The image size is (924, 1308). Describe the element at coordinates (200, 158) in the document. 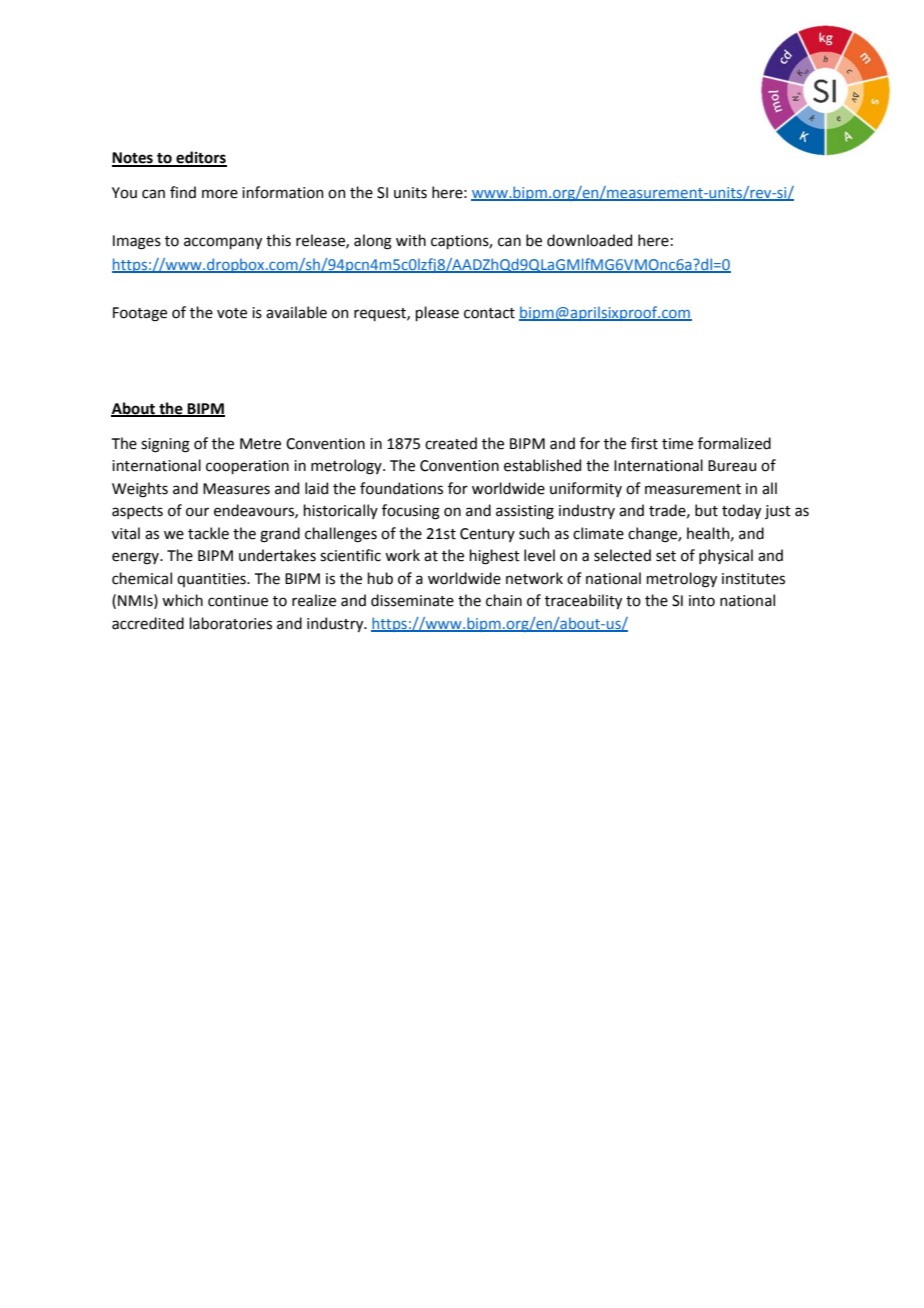

I see `editors` at that location.
